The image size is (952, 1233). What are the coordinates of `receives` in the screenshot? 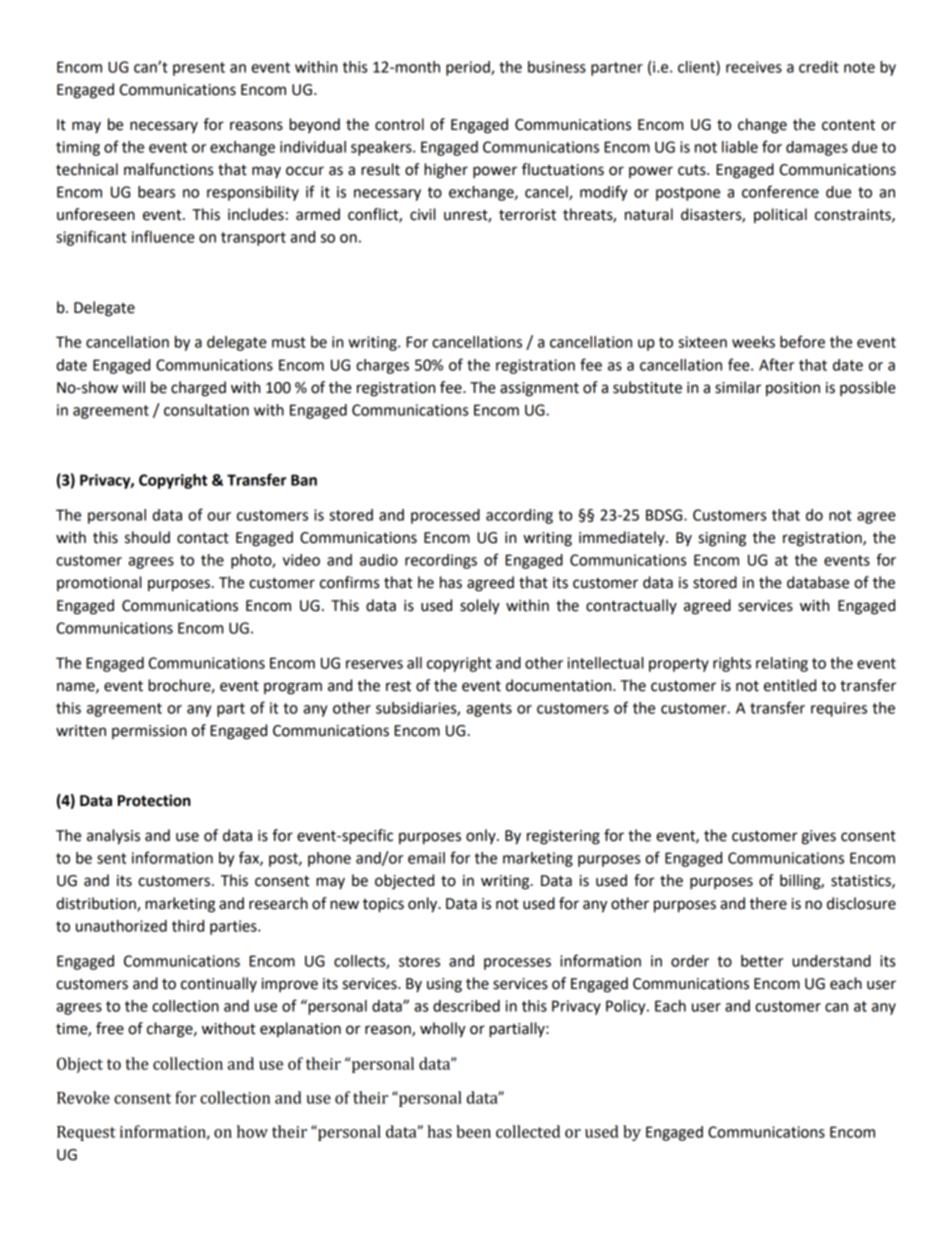 It's located at (754, 67).
